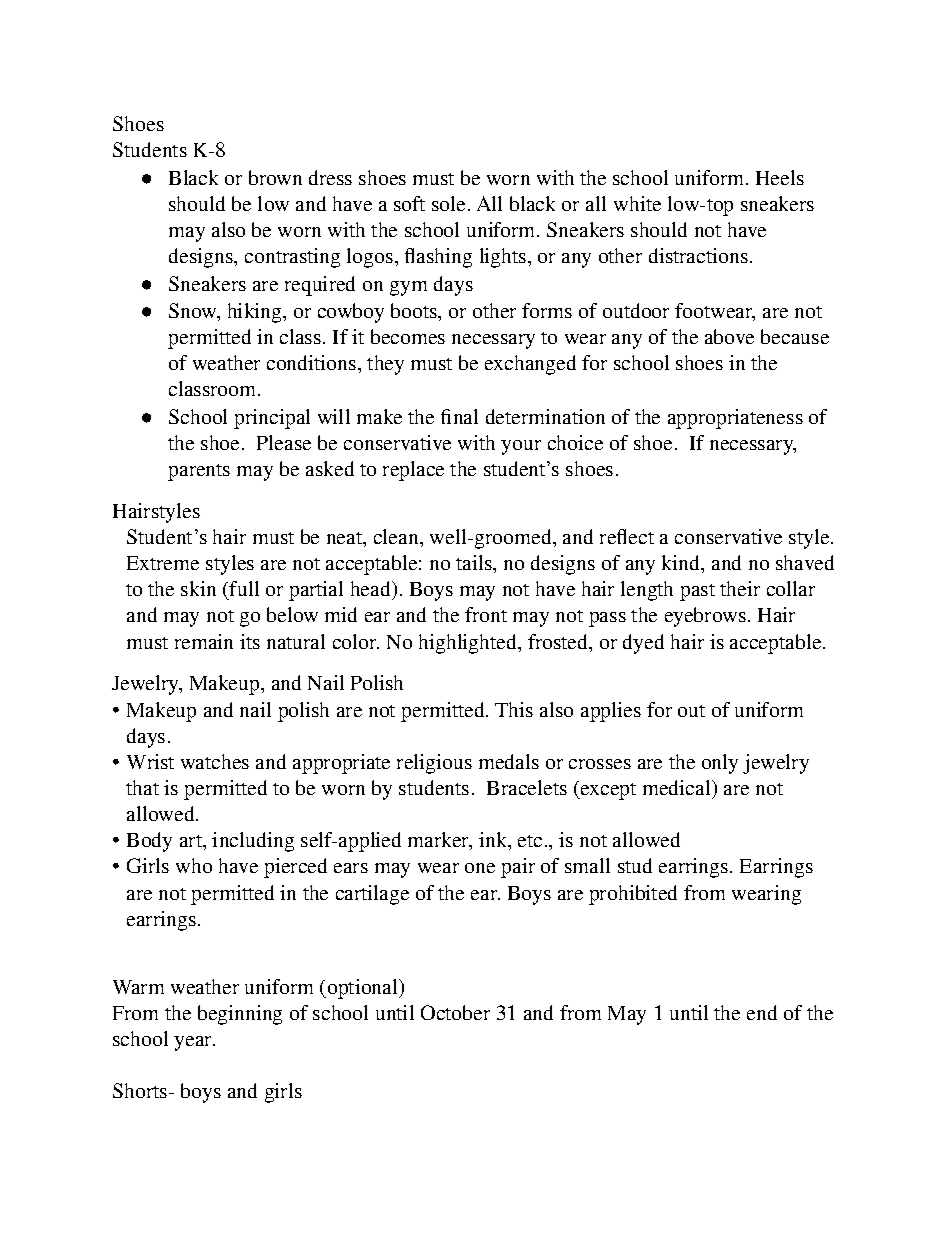 The width and height of the image is (952, 1233). Describe the element at coordinates (762, 1012) in the image. I see `end` at that location.
